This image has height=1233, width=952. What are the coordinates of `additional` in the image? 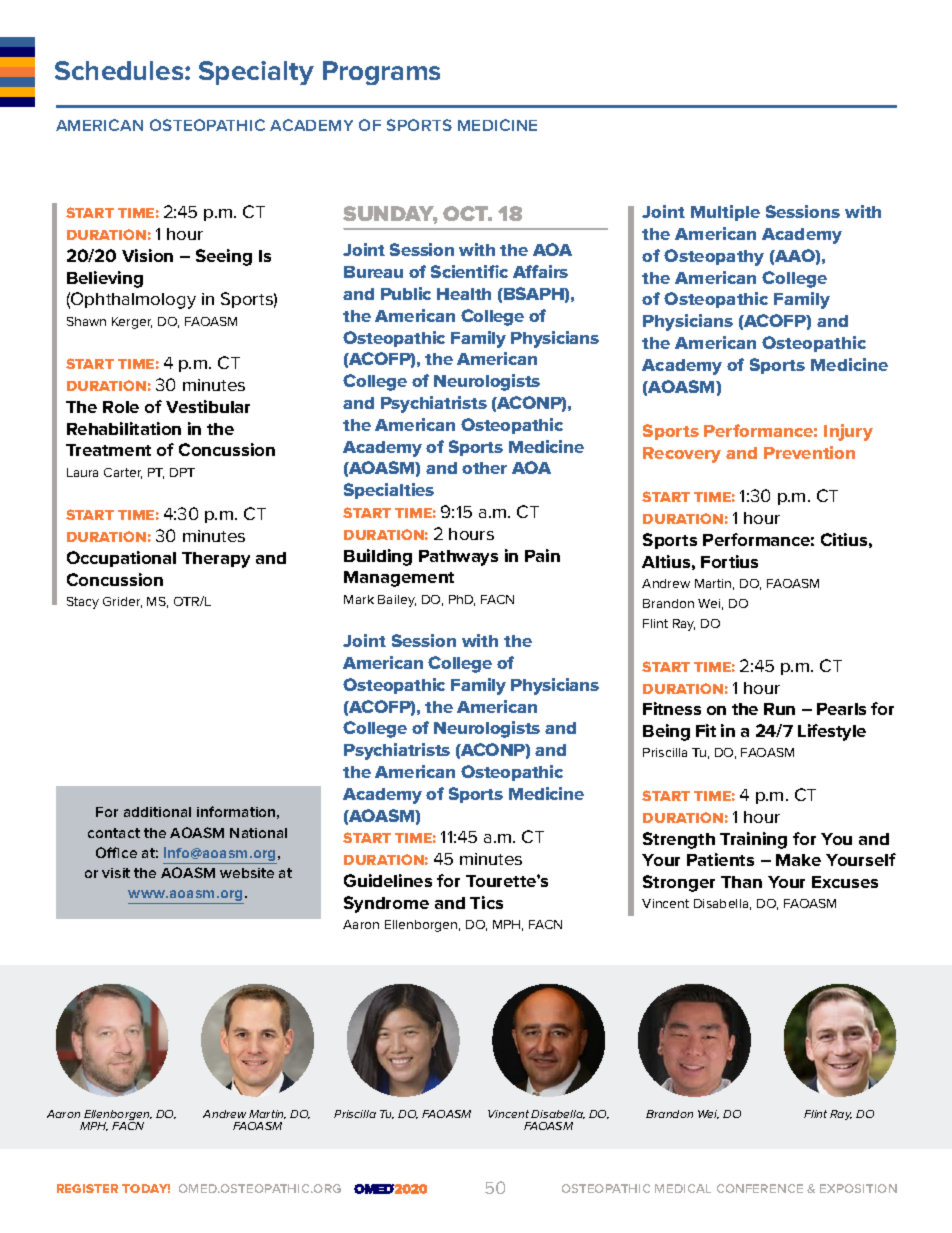 It's located at (157, 812).
